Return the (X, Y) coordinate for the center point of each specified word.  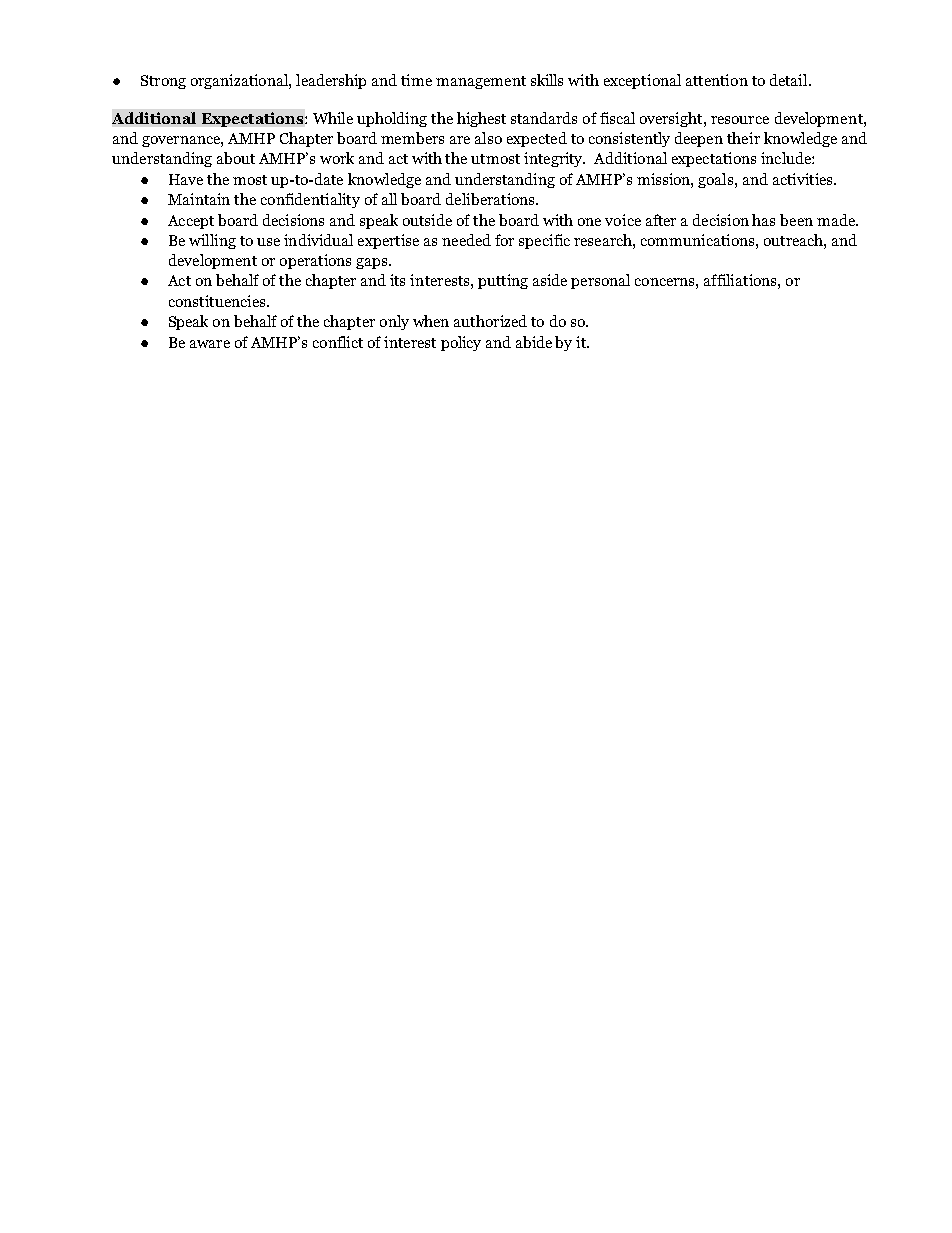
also (488, 138)
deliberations (491, 199)
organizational (240, 81)
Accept (191, 222)
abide (534, 342)
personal (600, 281)
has (763, 220)
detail (790, 80)
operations (315, 261)
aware (210, 344)
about (236, 158)
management (481, 82)
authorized (490, 321)
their (743, 138)
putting (503, 281)
